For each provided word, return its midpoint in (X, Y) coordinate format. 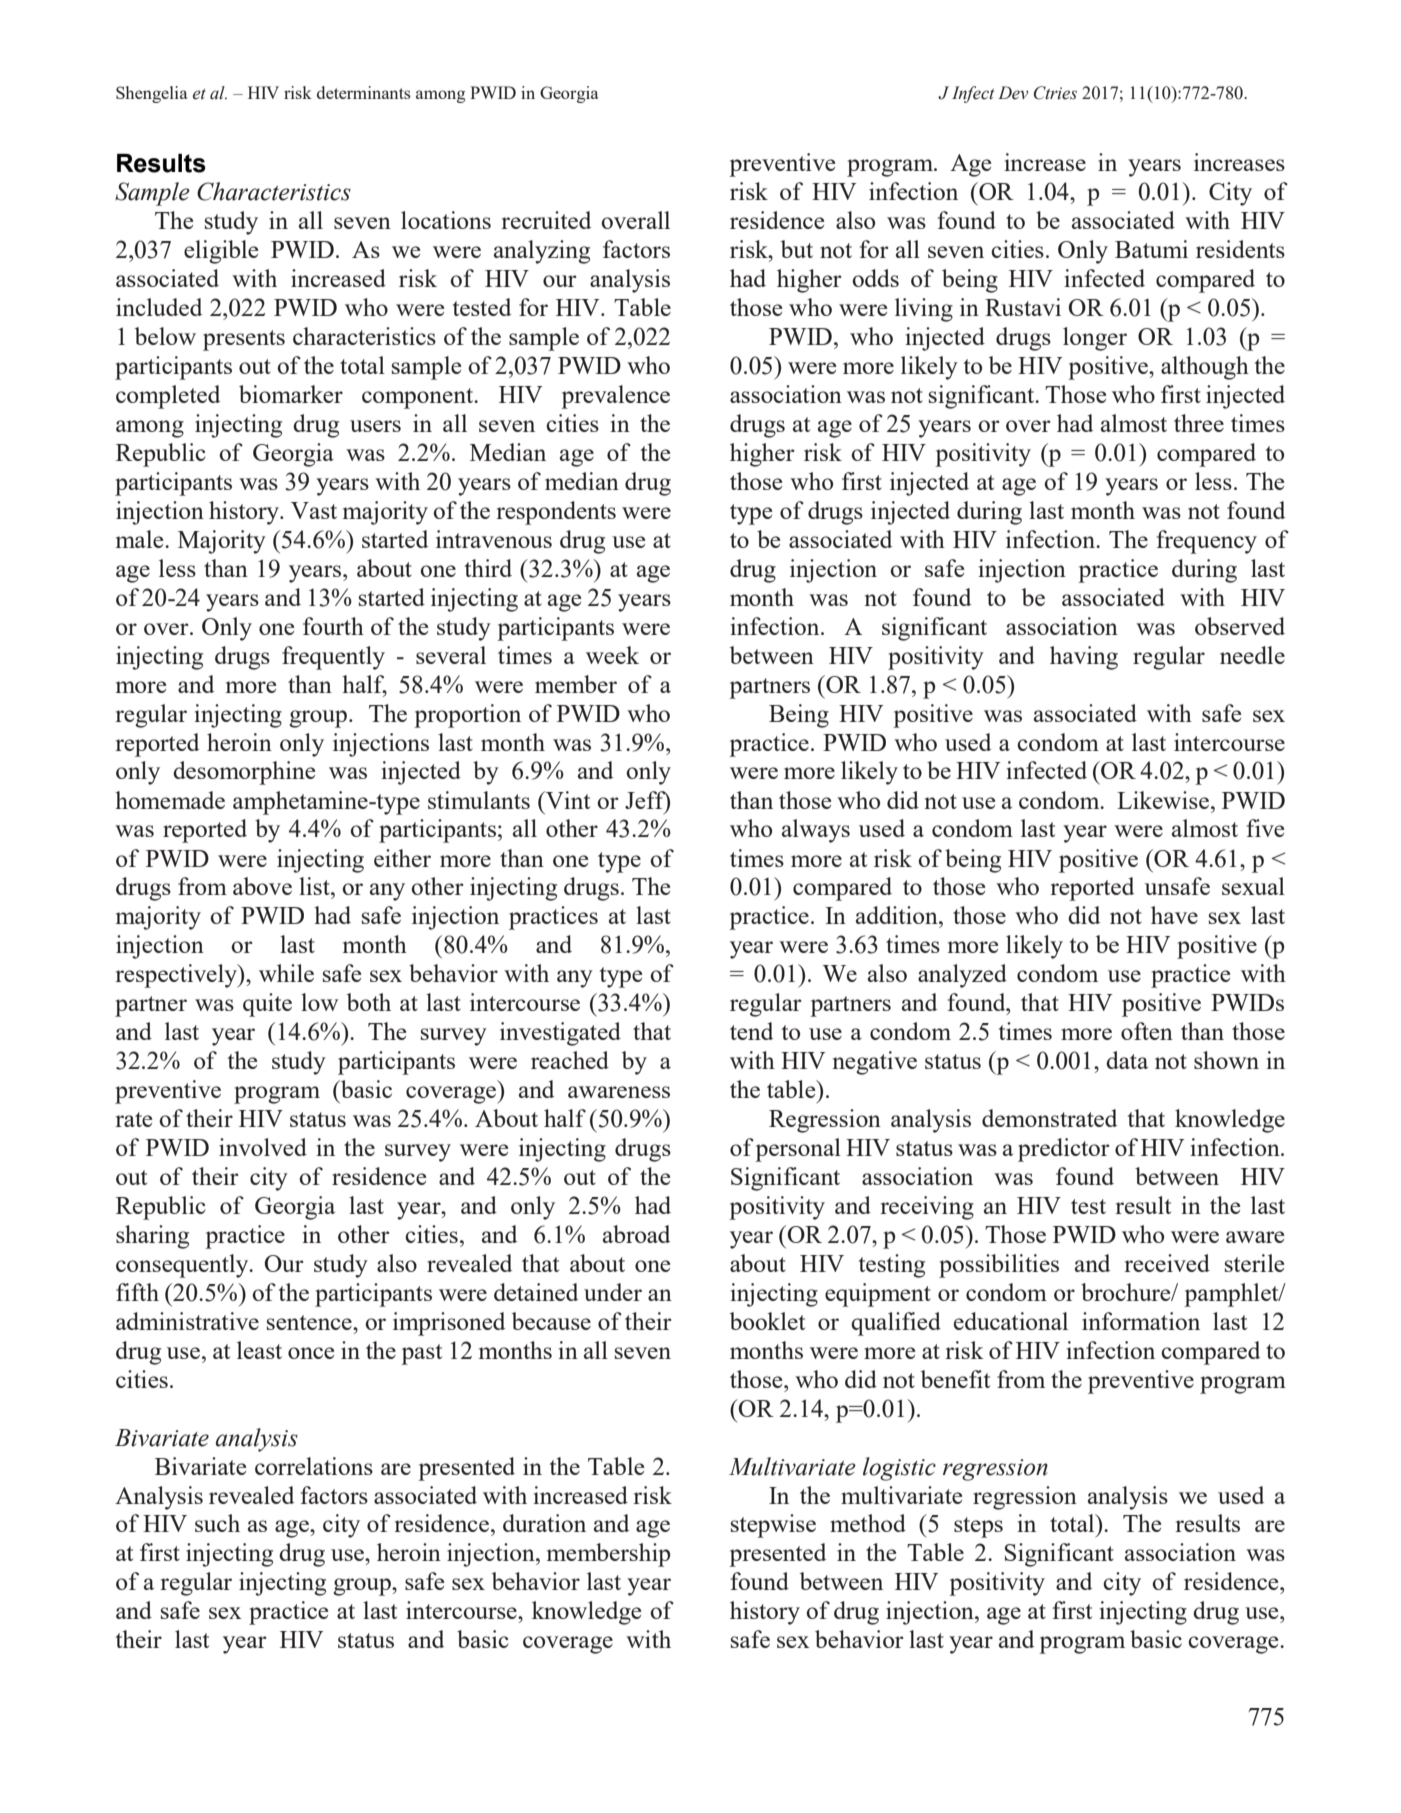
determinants (364, 92)
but (797, 249)
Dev (1013, 93)
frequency (1207, 542)
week (612, 655)
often (1147, 1031)
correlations (314, 1466)
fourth (333, 626)
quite (267, 1005)
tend (751, 1031)
